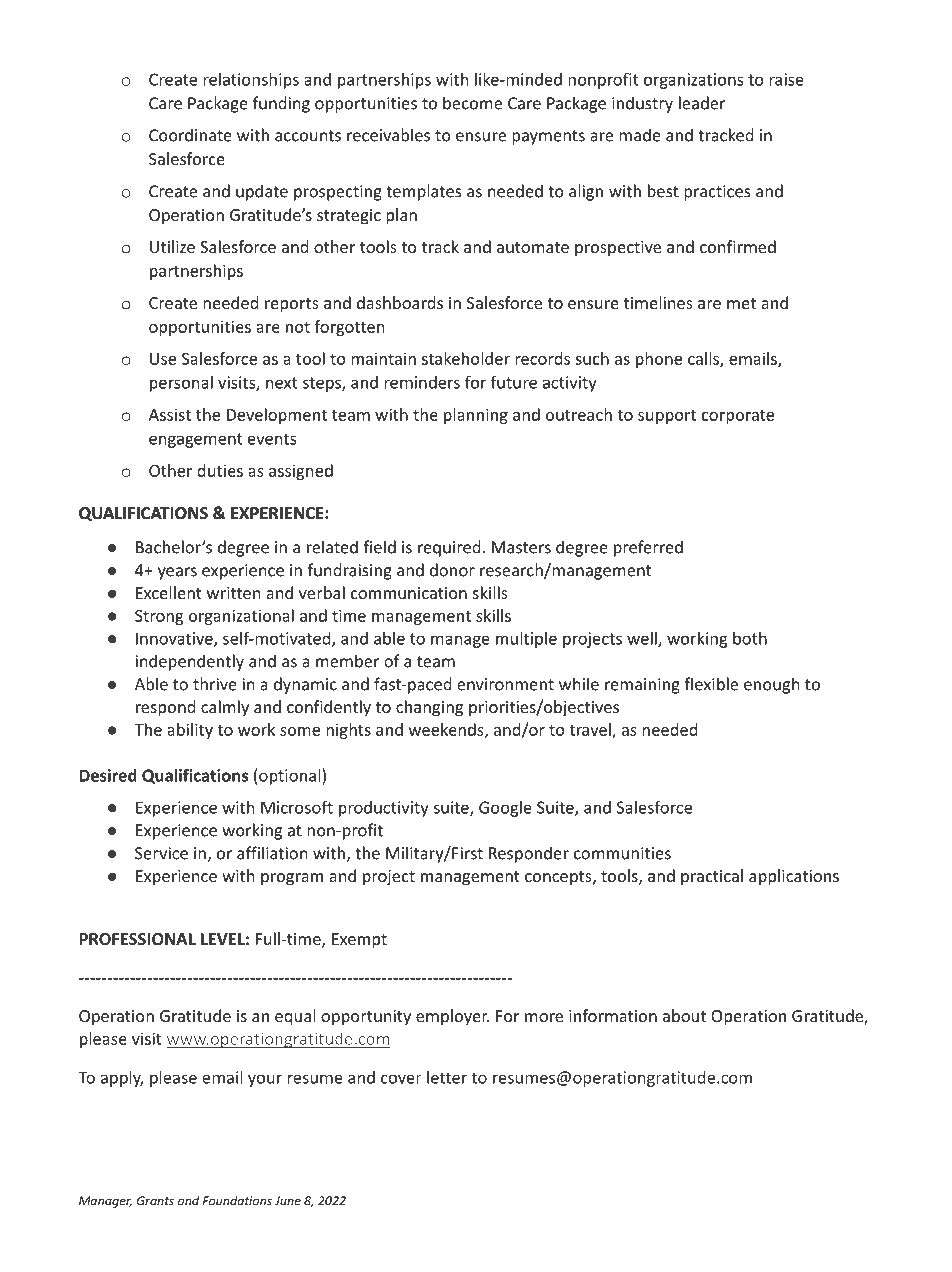 The width and height of the screenshot is (952, 1272). Describe the element at coordinates (190, 135) in the screenshot. I see `Coordinate` at that location.
